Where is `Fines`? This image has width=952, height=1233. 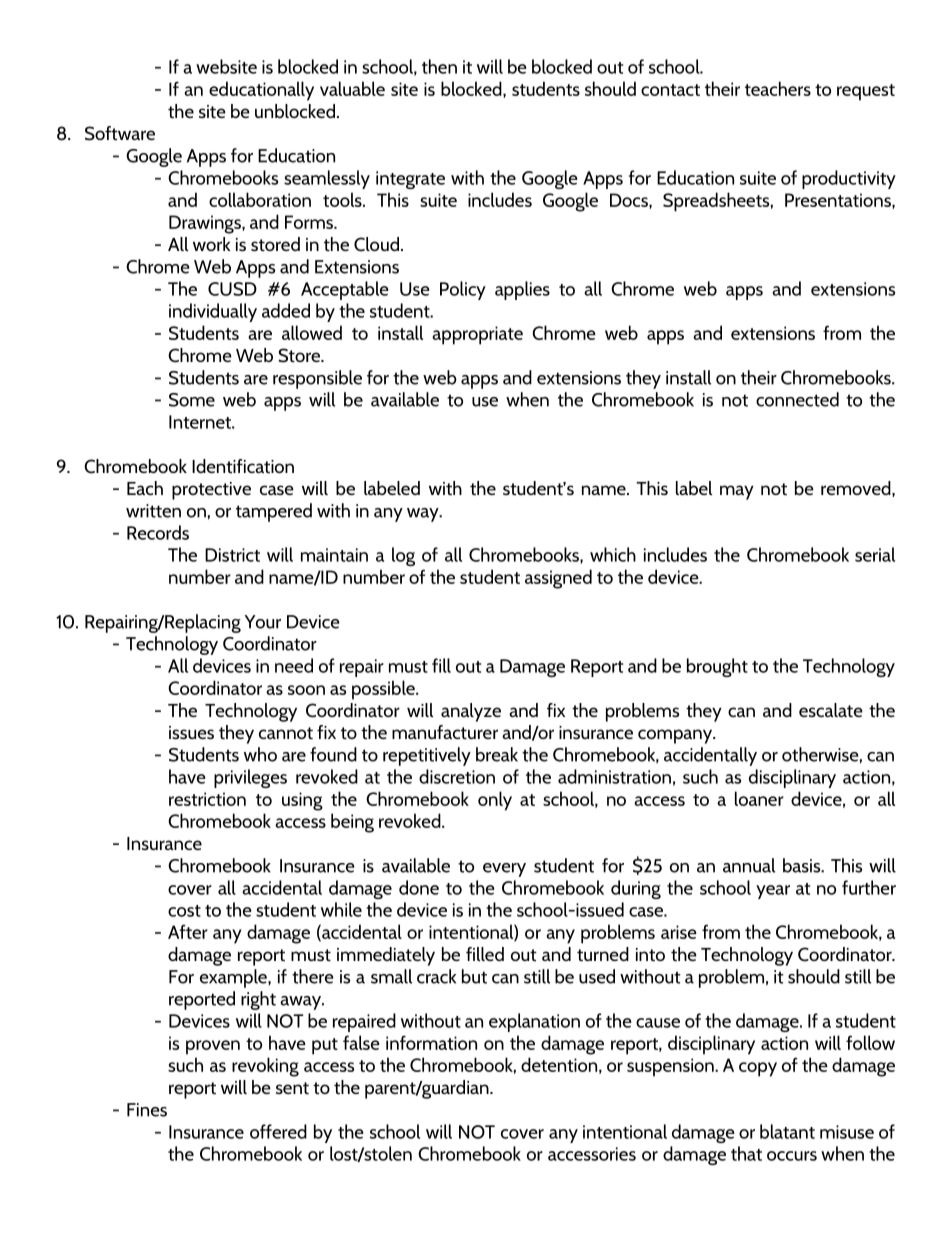 Fines is located at coordinates (147, 1110).
